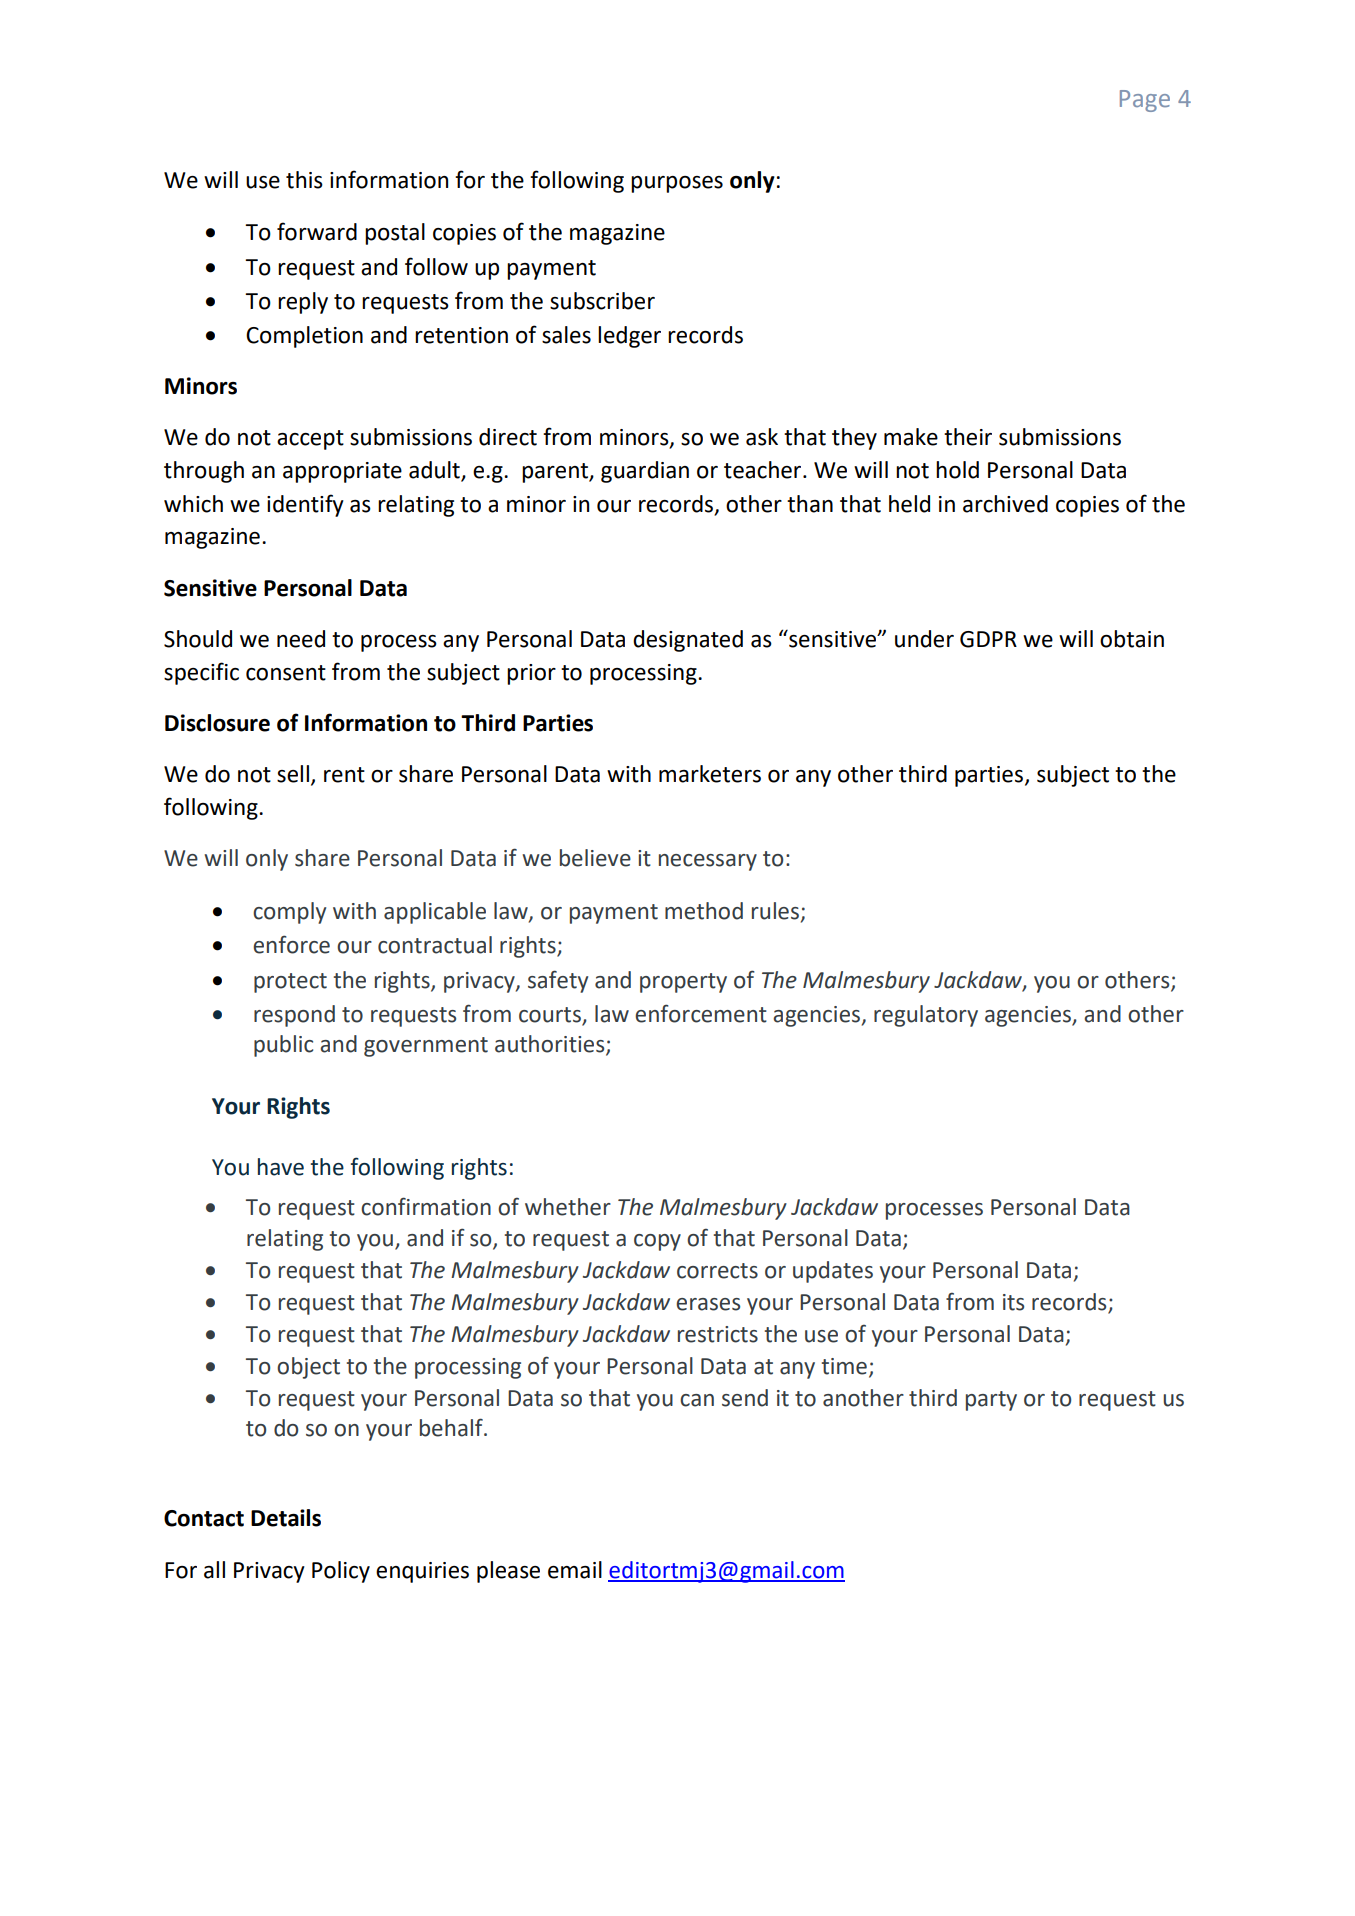 The width and height of the screenshot is (1355, 1916). I want to click on designated, so click(688, 641).
